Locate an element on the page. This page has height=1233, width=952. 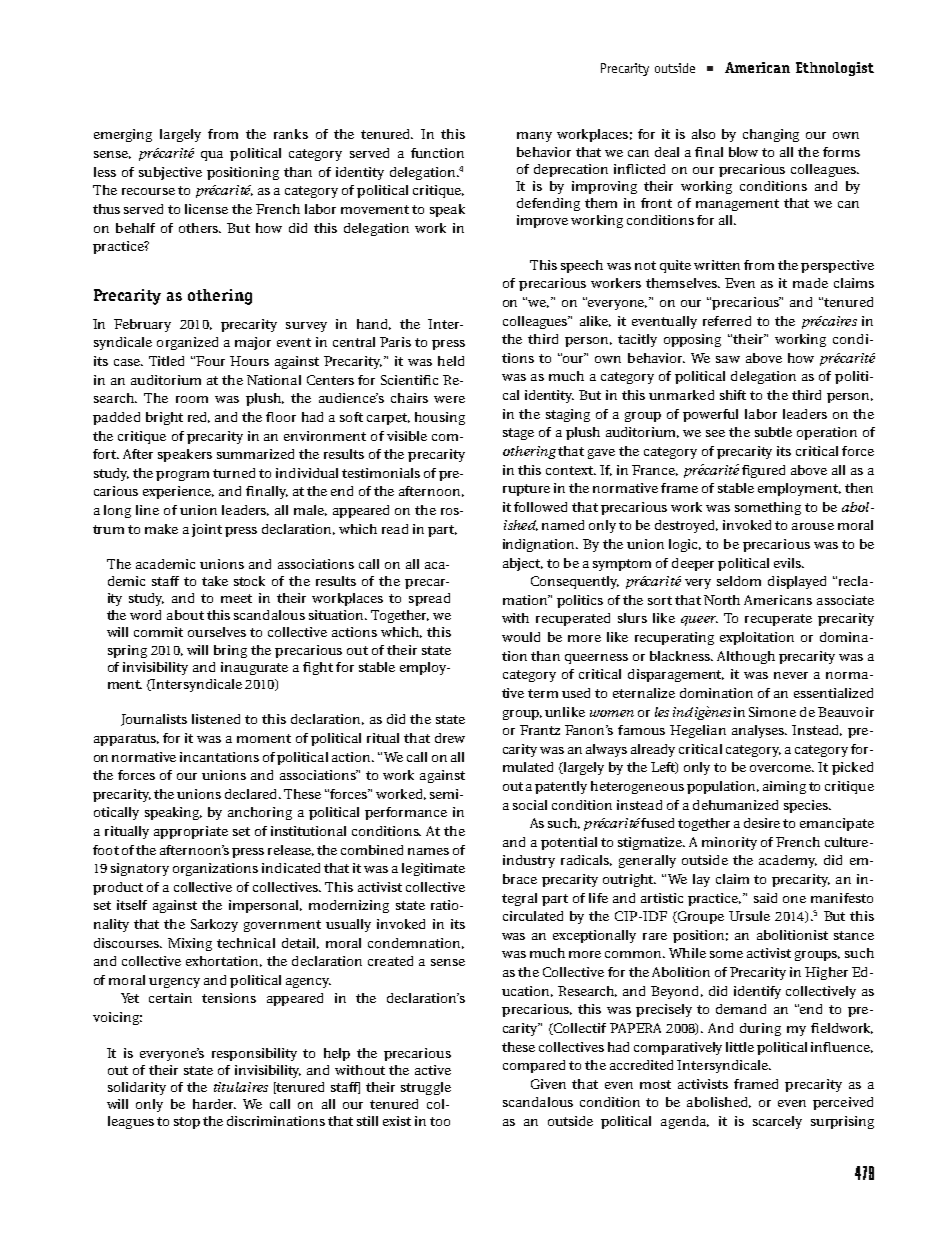
appropriate is located at coordinates (191, 832).
